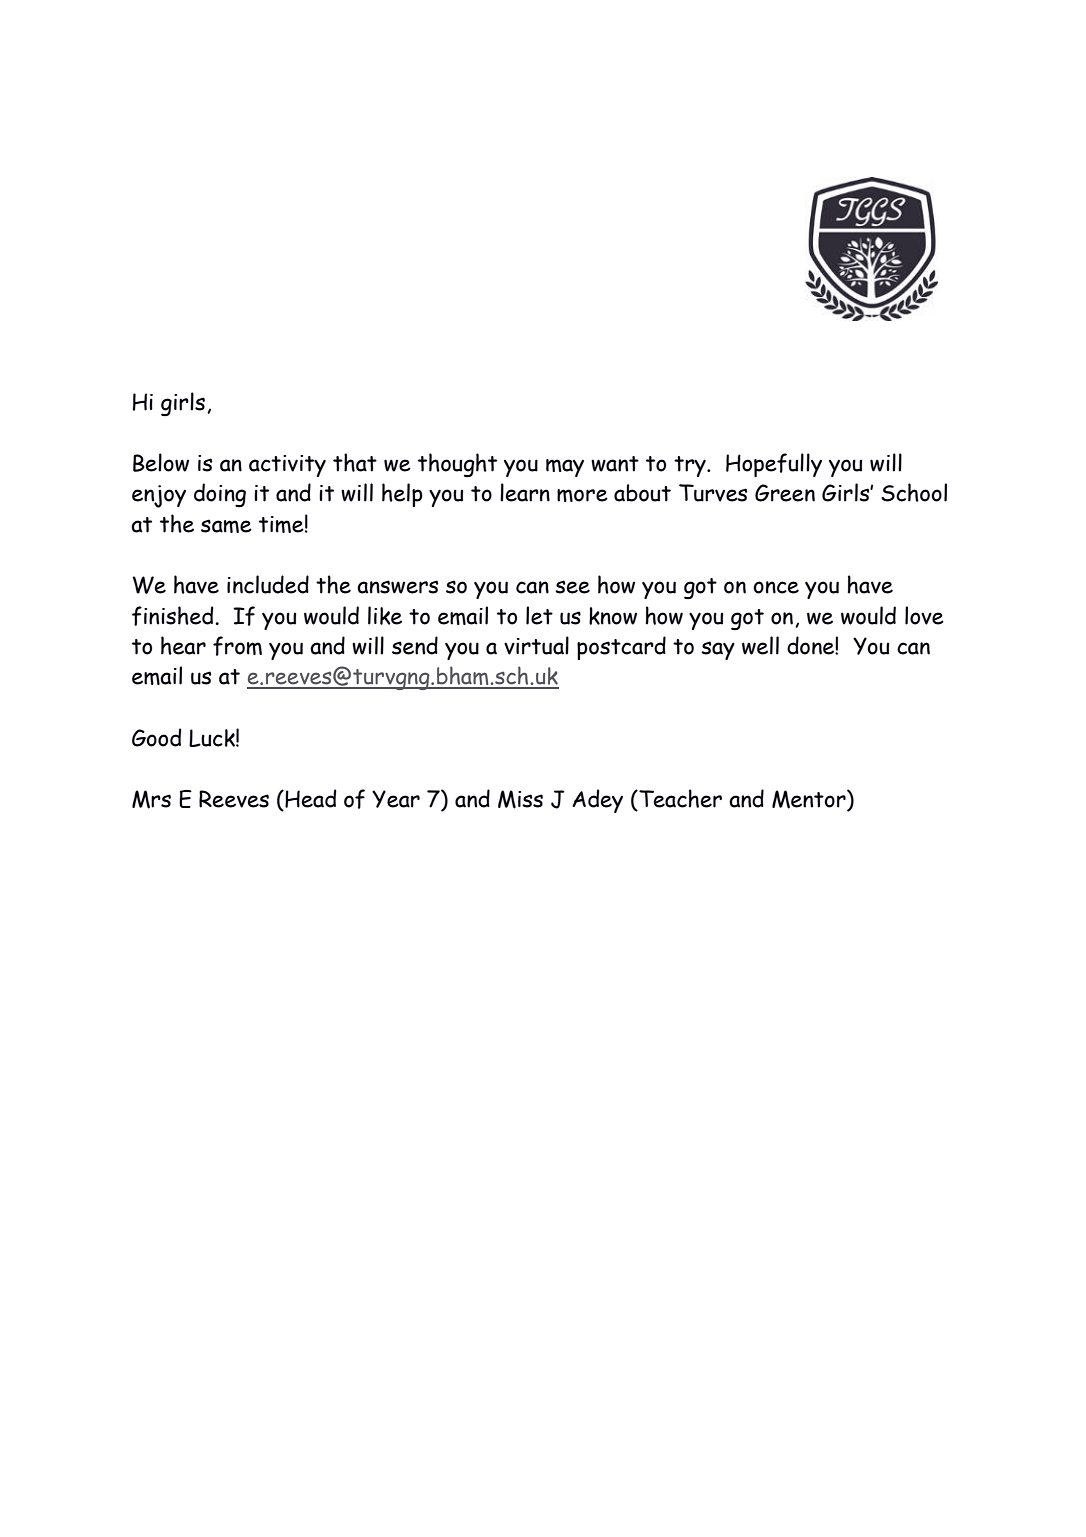  What do you see at coordinates (520, 799) in the page?
I see `Miss` at bounding box center [520, 799].
